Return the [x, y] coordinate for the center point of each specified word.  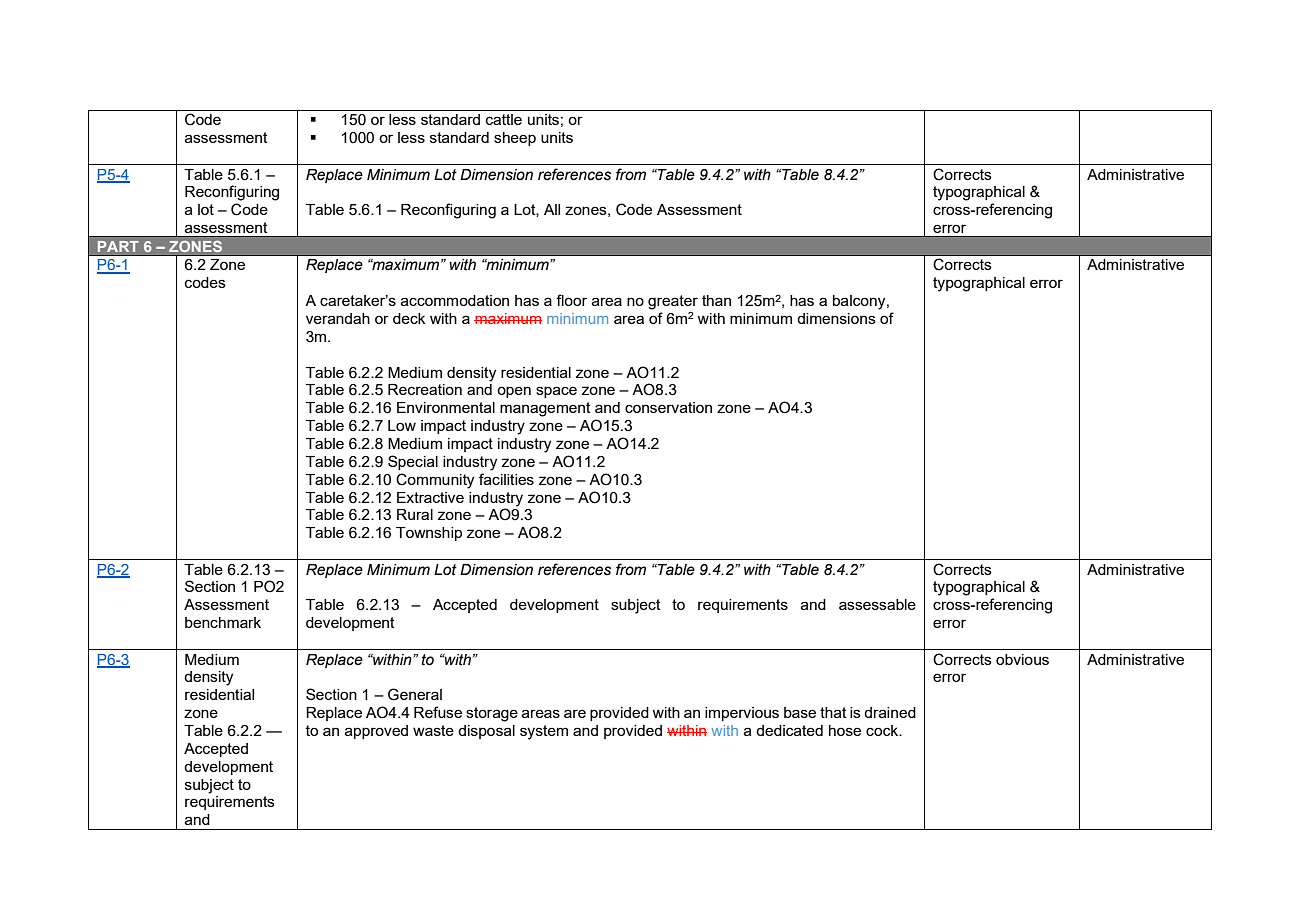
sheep [515, 139]
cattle [504, 119]
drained [890, 712]
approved [376, 732]
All [552, 209]
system [544, 732]
